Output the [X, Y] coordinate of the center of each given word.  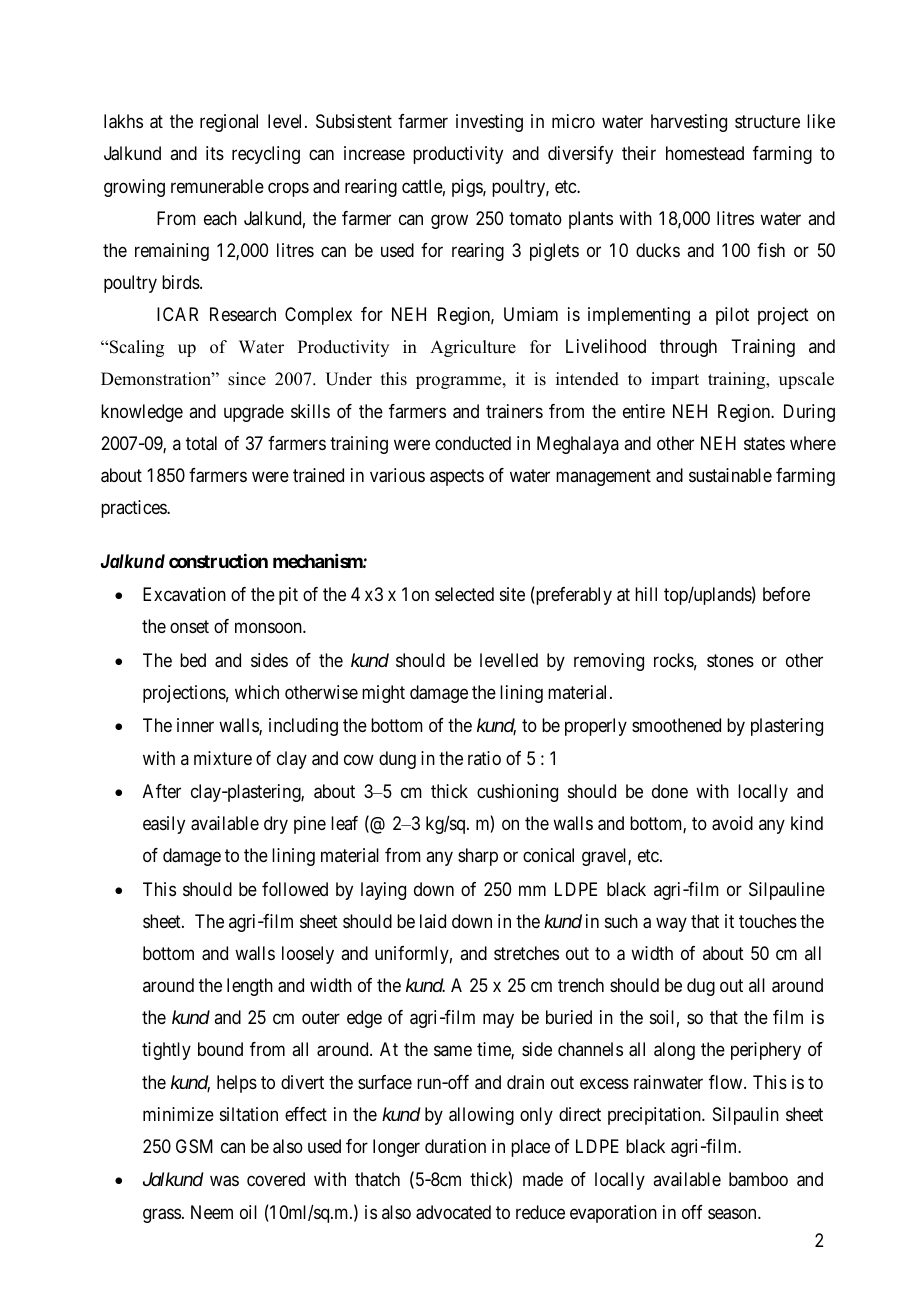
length [250, 987]
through [688, 348]
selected [464, 594]
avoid [732, 823]
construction [218, 561]
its [215, 153]
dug [701, 987]
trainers [514, 411]
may [498, 1021]
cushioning [517, 793]
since [247, 379]
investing [489, 123]
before [786, 594]
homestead [705, 153]
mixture [223, 758]
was [224, 1181]
